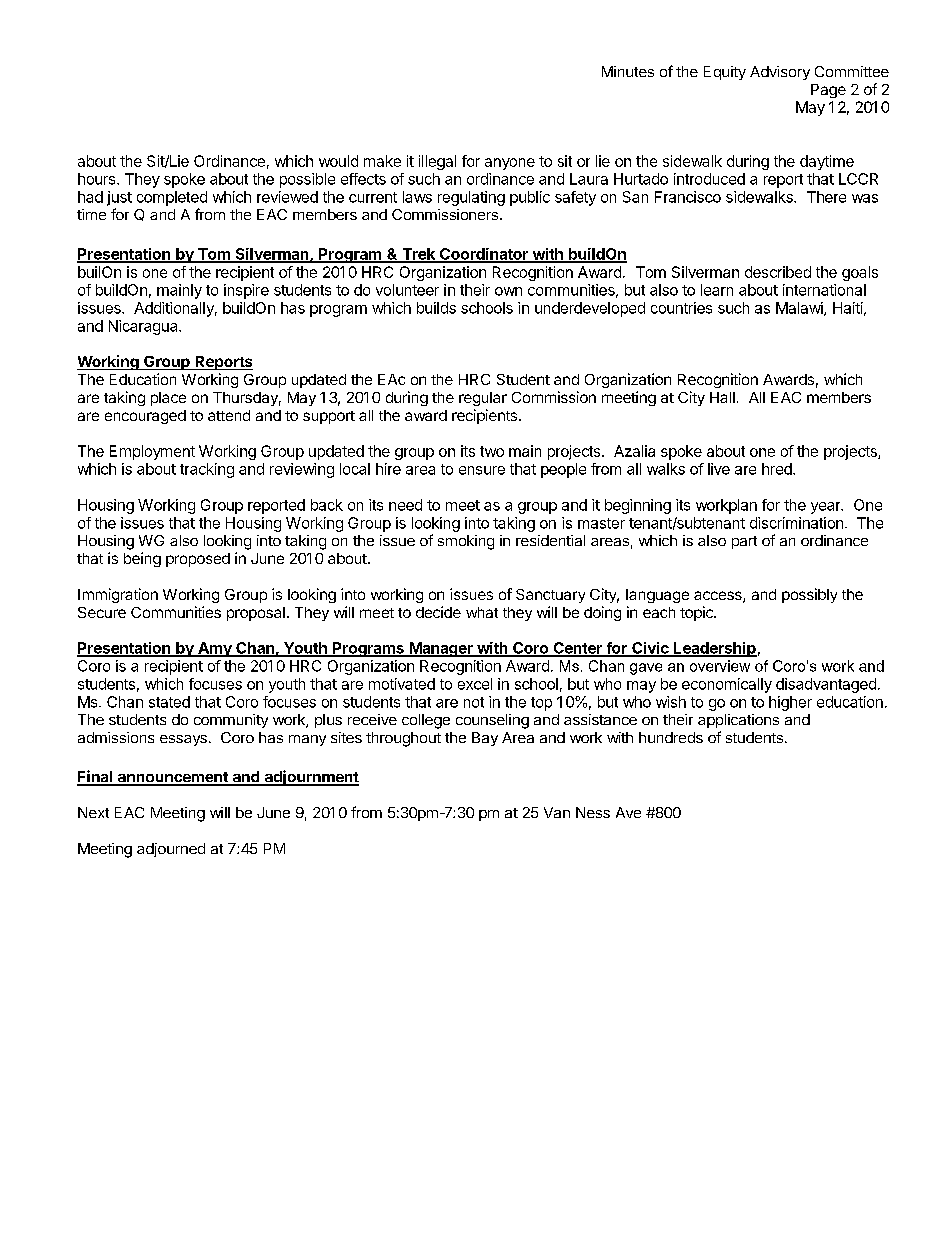 Image resolution: width=952 pixels, height=1233 pixels. Describe the element at coordinates (441, 649) in the screenshot. I see `Manager` at that location.
